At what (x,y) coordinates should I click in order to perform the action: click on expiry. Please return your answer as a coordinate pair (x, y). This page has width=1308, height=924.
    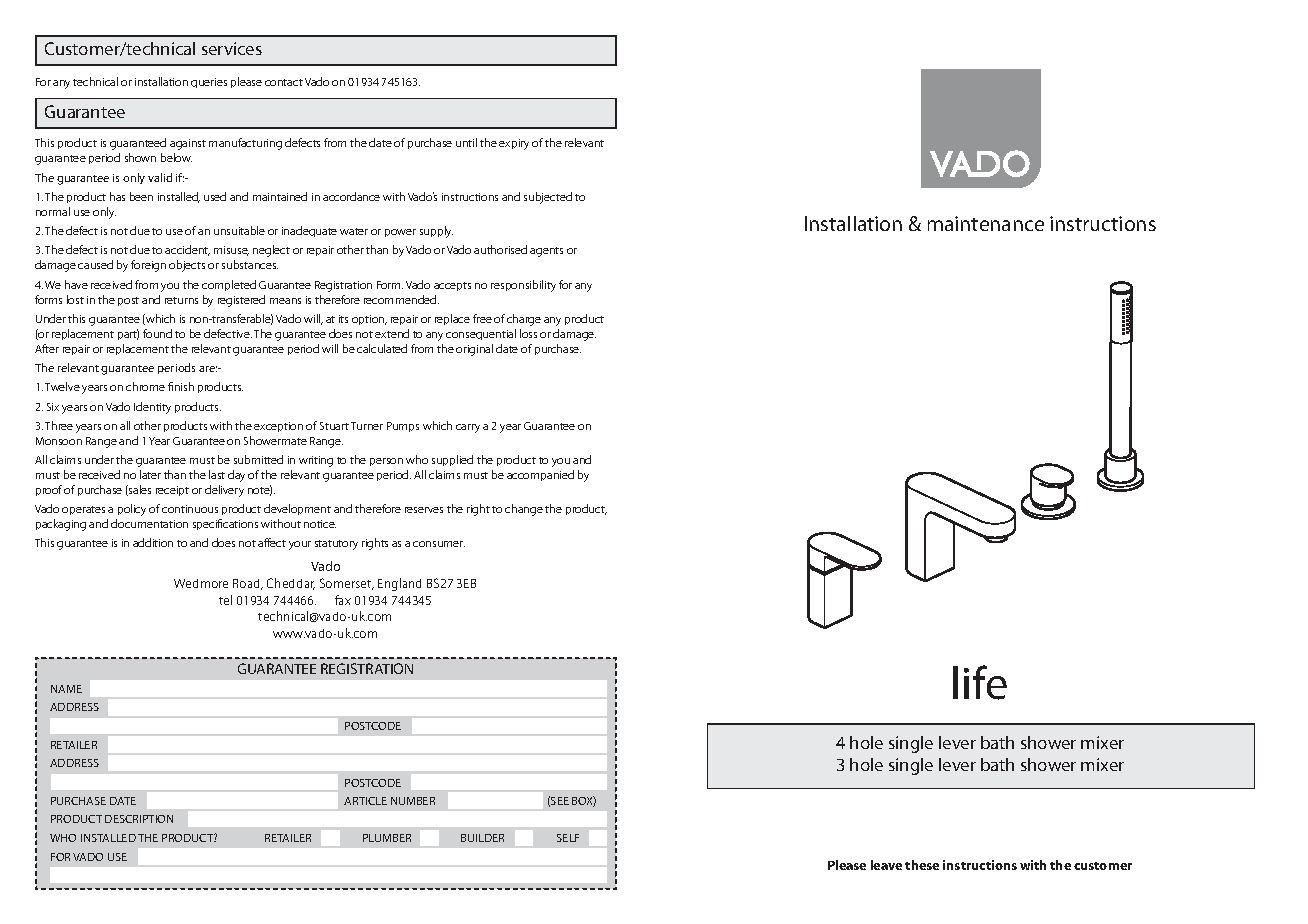
    Looking at the image, I should click on (514, 144).
